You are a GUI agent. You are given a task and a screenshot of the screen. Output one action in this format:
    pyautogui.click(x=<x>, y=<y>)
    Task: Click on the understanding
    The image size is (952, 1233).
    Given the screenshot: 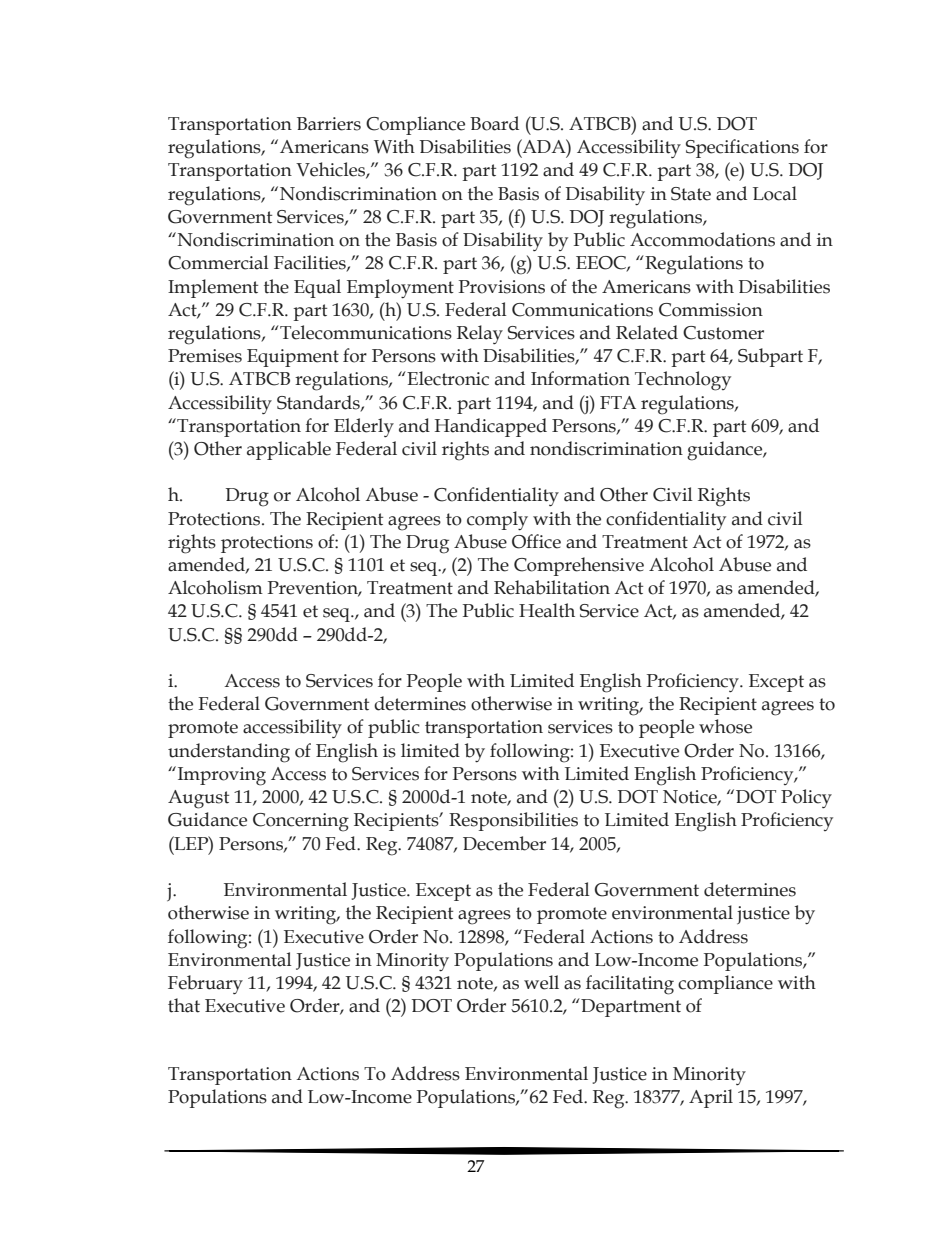 What is the action you would take?
    pyautogui.click(x=229, y=753)
